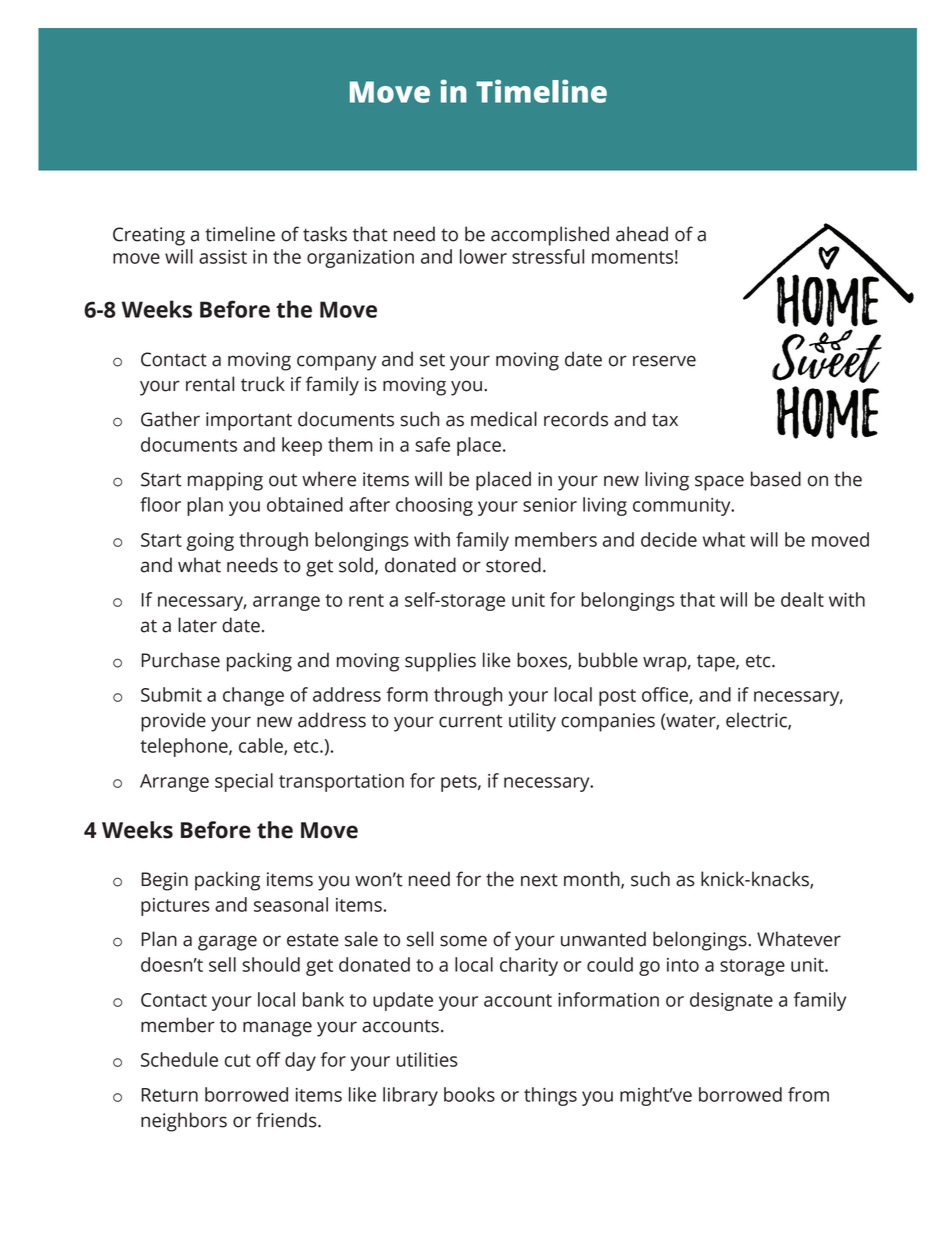 The width and height of the page is (952, 1233). What do you see at coordinates (238, 1060) in the page?
I see `cut` at bounding box center [238, 1060].
